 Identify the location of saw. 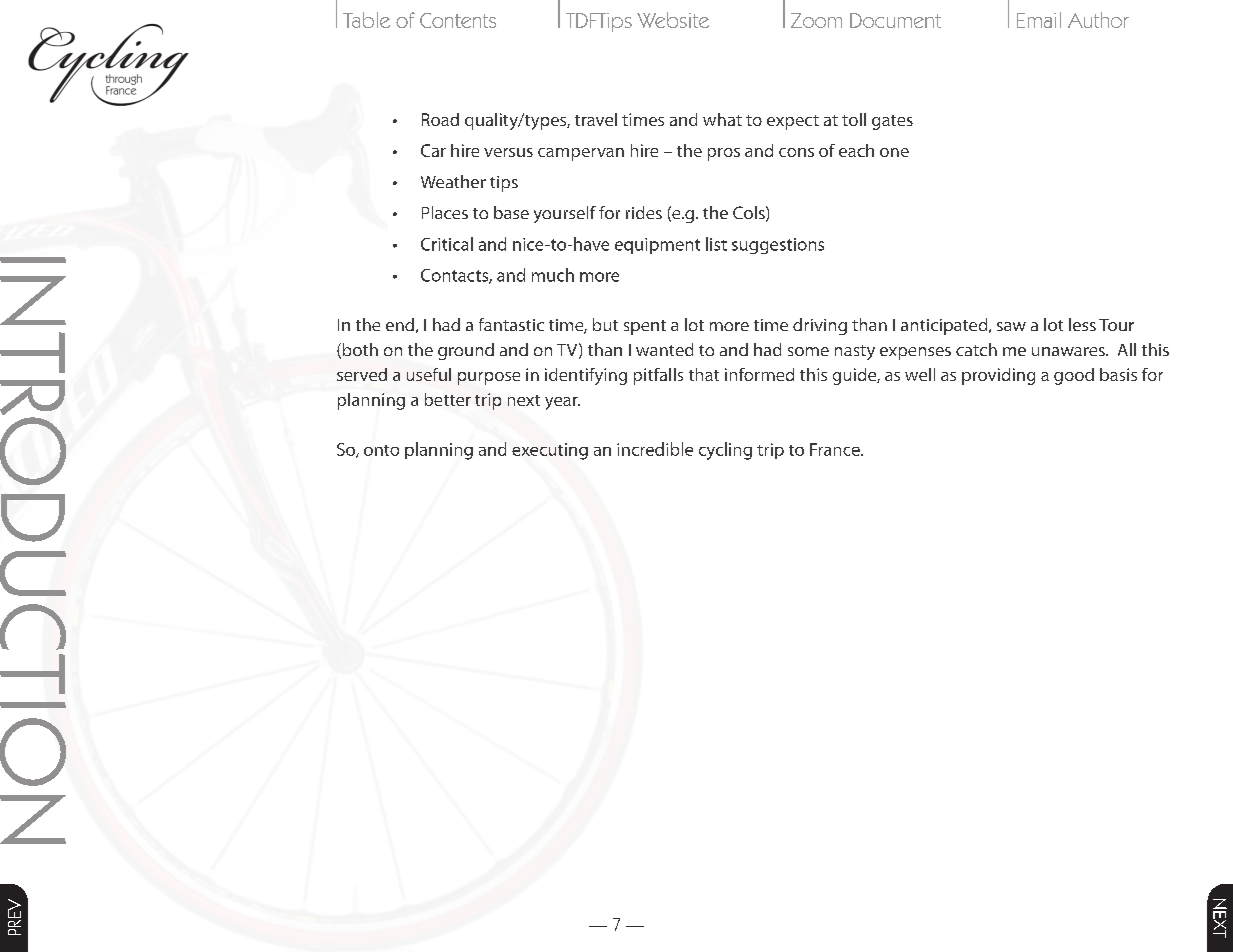
(1011, 326).
